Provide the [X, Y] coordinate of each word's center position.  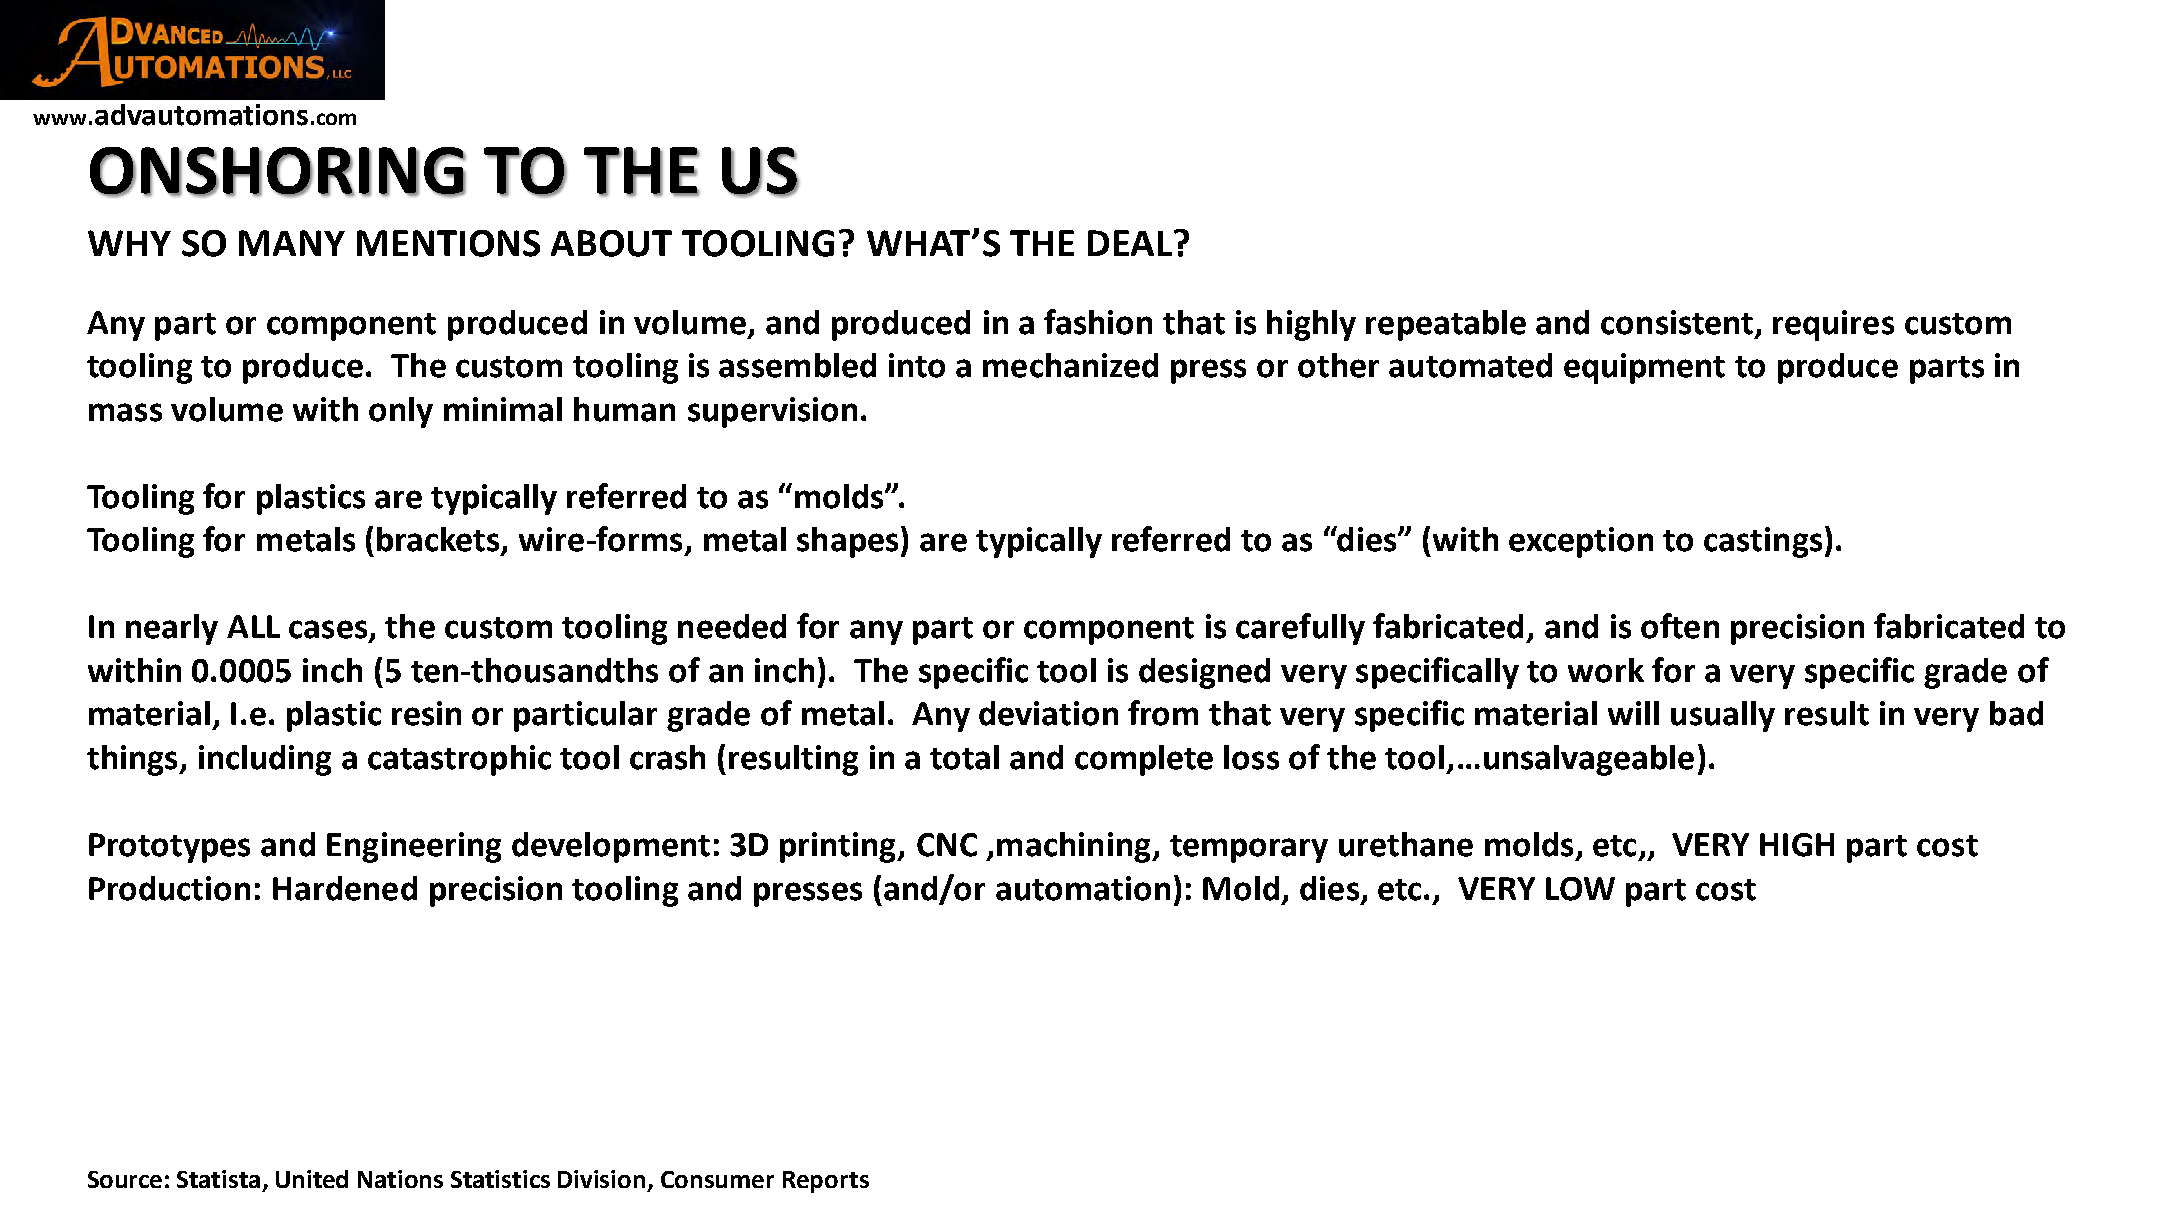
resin [426, 713]
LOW [1580, 889]
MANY [292, 243]
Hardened [345, 888]
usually [1723, 716]
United [312, 1179]
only [401, 412]
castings [1763, 542]
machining [1075, 847]
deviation [1048, 713]
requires [1833, 325]
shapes [847, 542]
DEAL [1130, 243]
